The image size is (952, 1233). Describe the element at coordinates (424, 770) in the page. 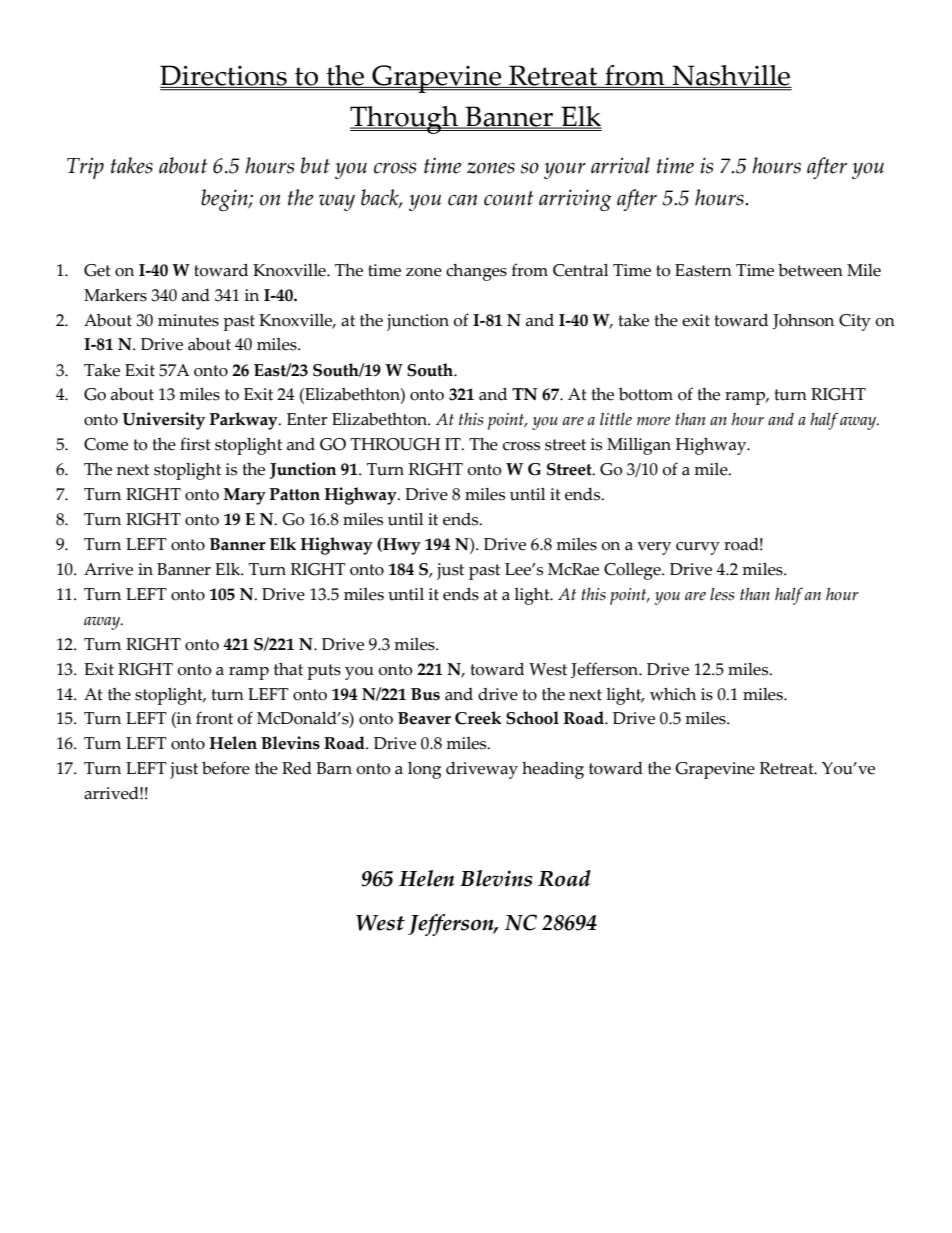

I see `long` at that location.
